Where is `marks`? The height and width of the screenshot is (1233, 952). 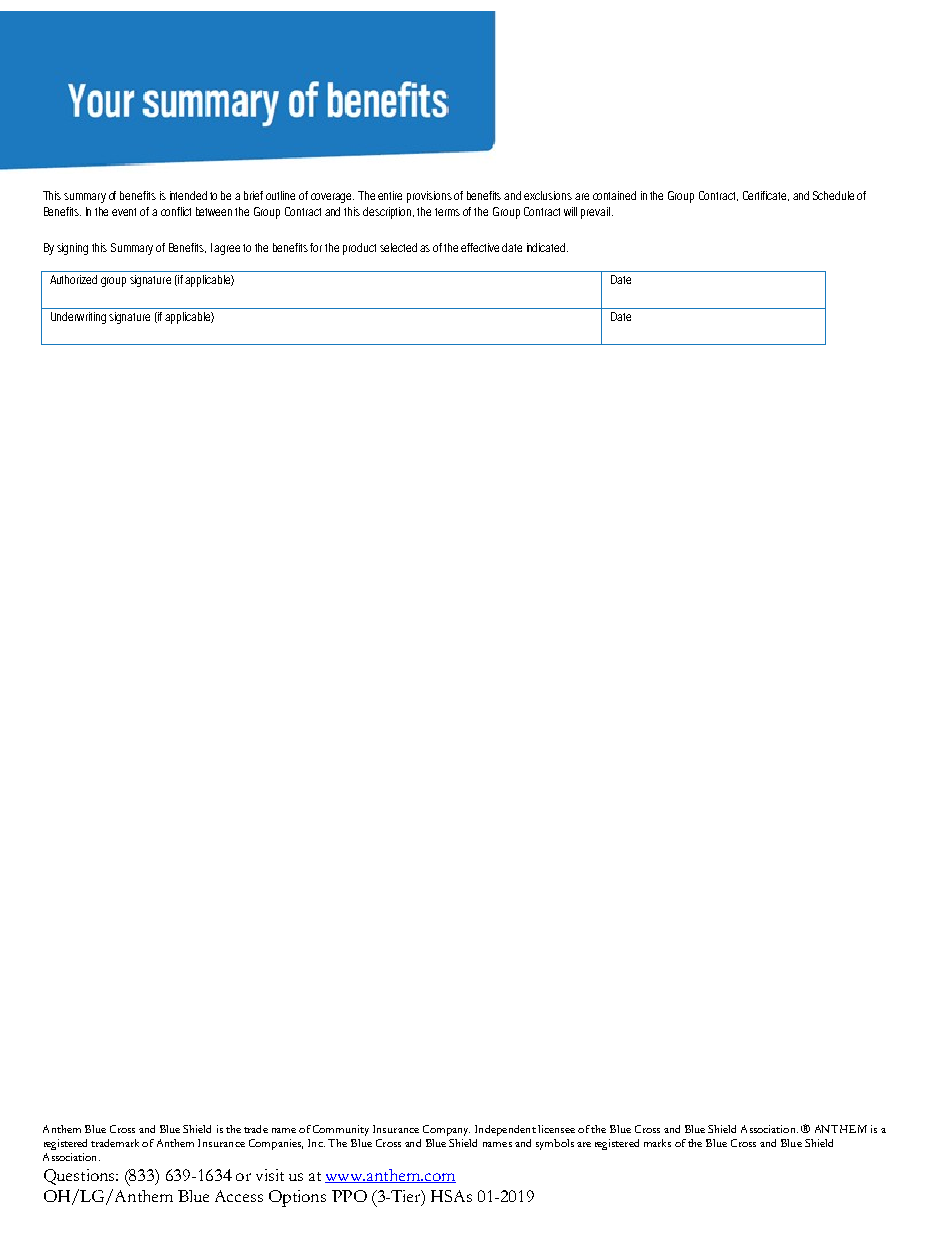
marks is located at coordinates (657, 1143).
